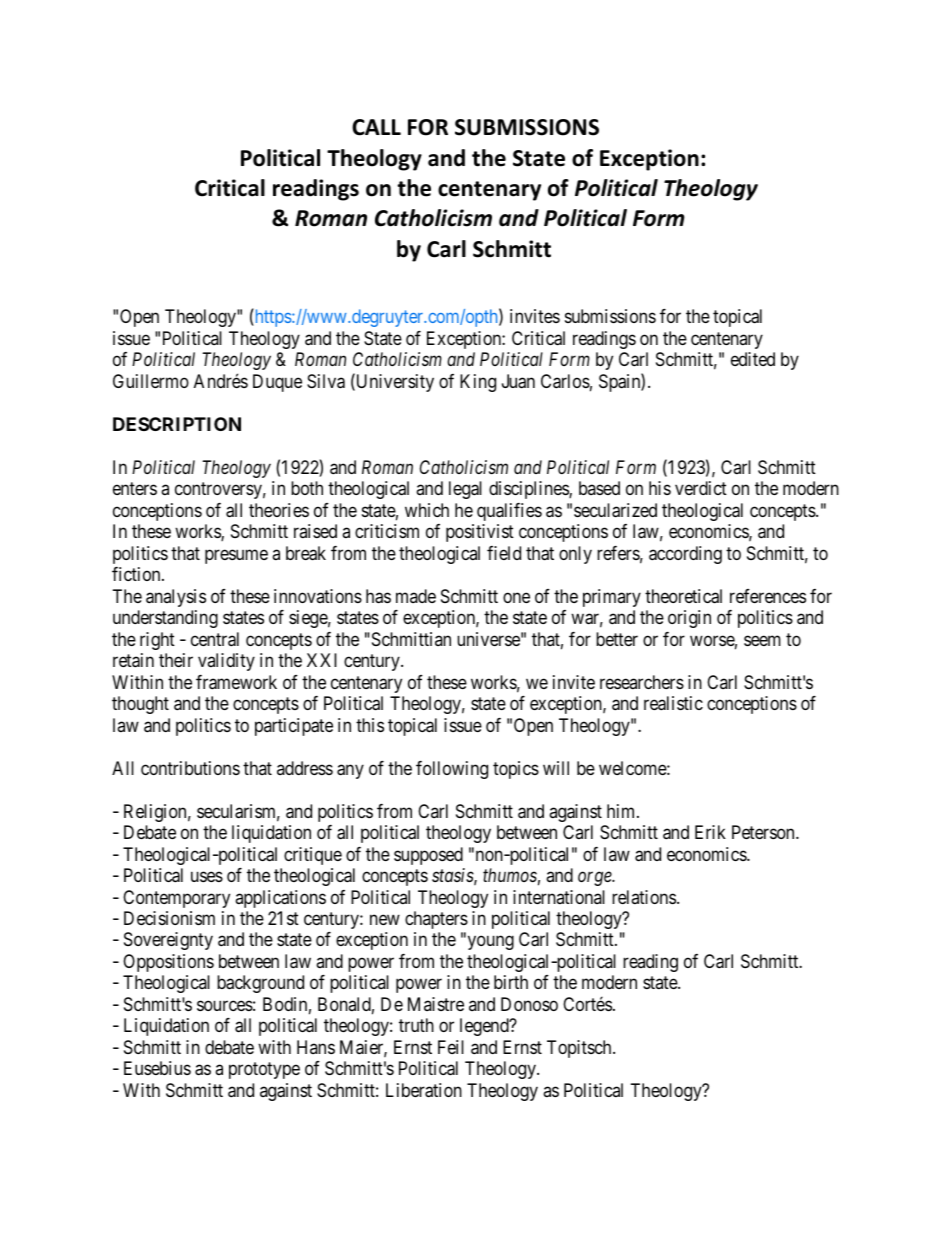 The width and height of the document is (952, 1233). I want to click on presume, so click(236, 556).
